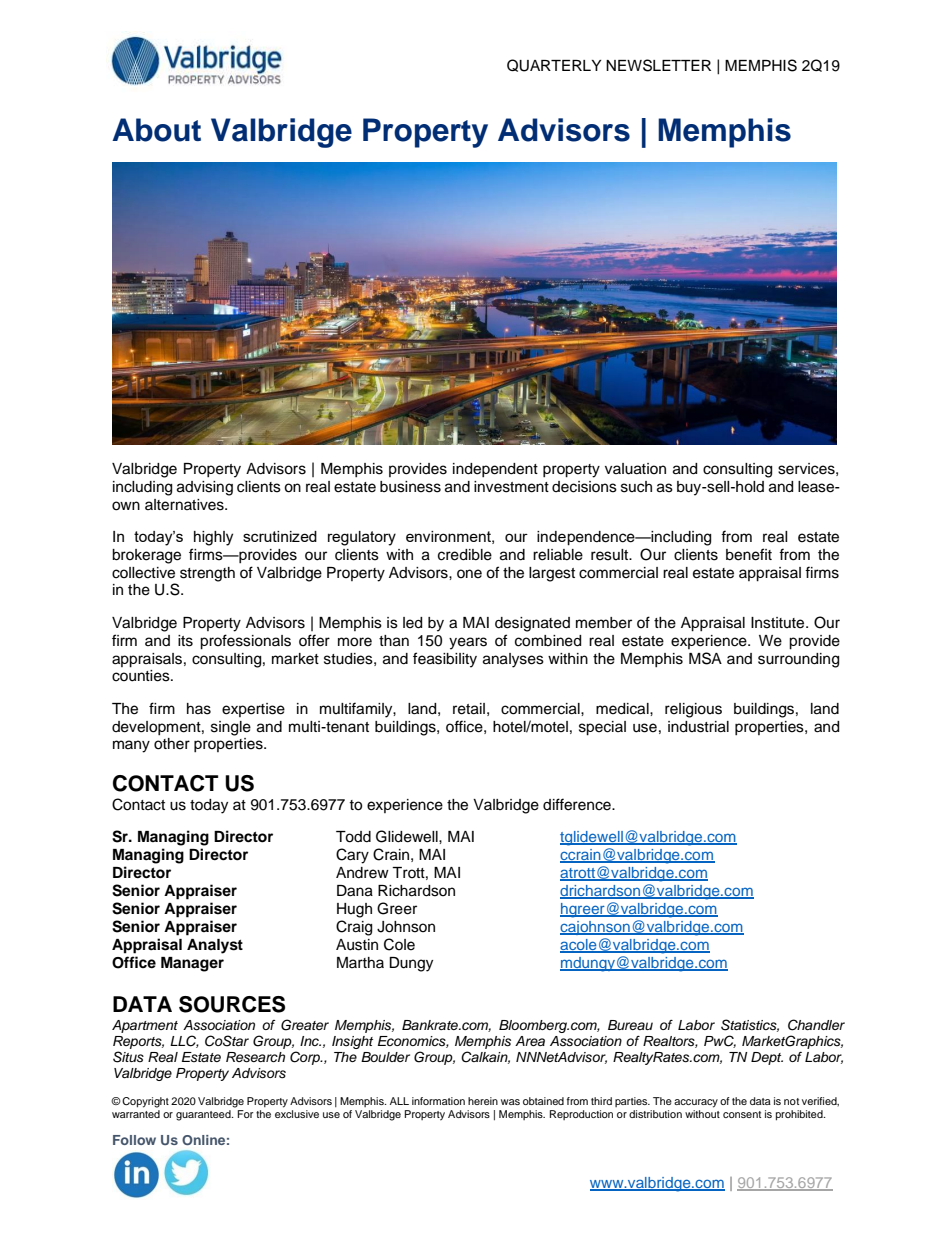  What do you see at coordinates (511, 487) in the screenshot?
I see `investment` at bounding box center [511, 487].
